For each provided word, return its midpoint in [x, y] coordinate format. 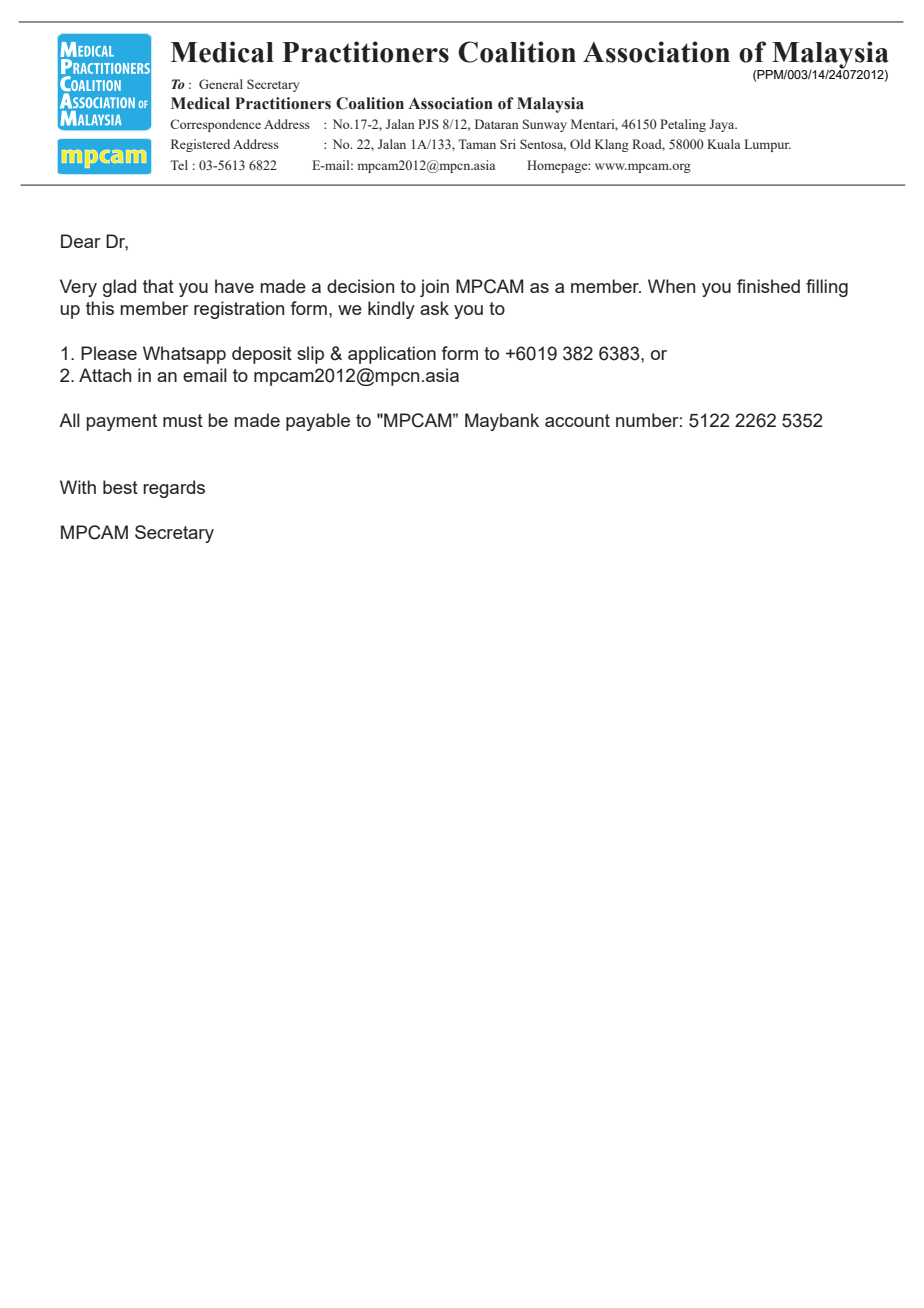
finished [768, 286]
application [392, 355]
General [221, 84]
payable [318, 422]
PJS [428, 124]
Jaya [723, 125]
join [434, 288]
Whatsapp [184, 355]
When [671, 286]
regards [174, 489]
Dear [81, 241]
